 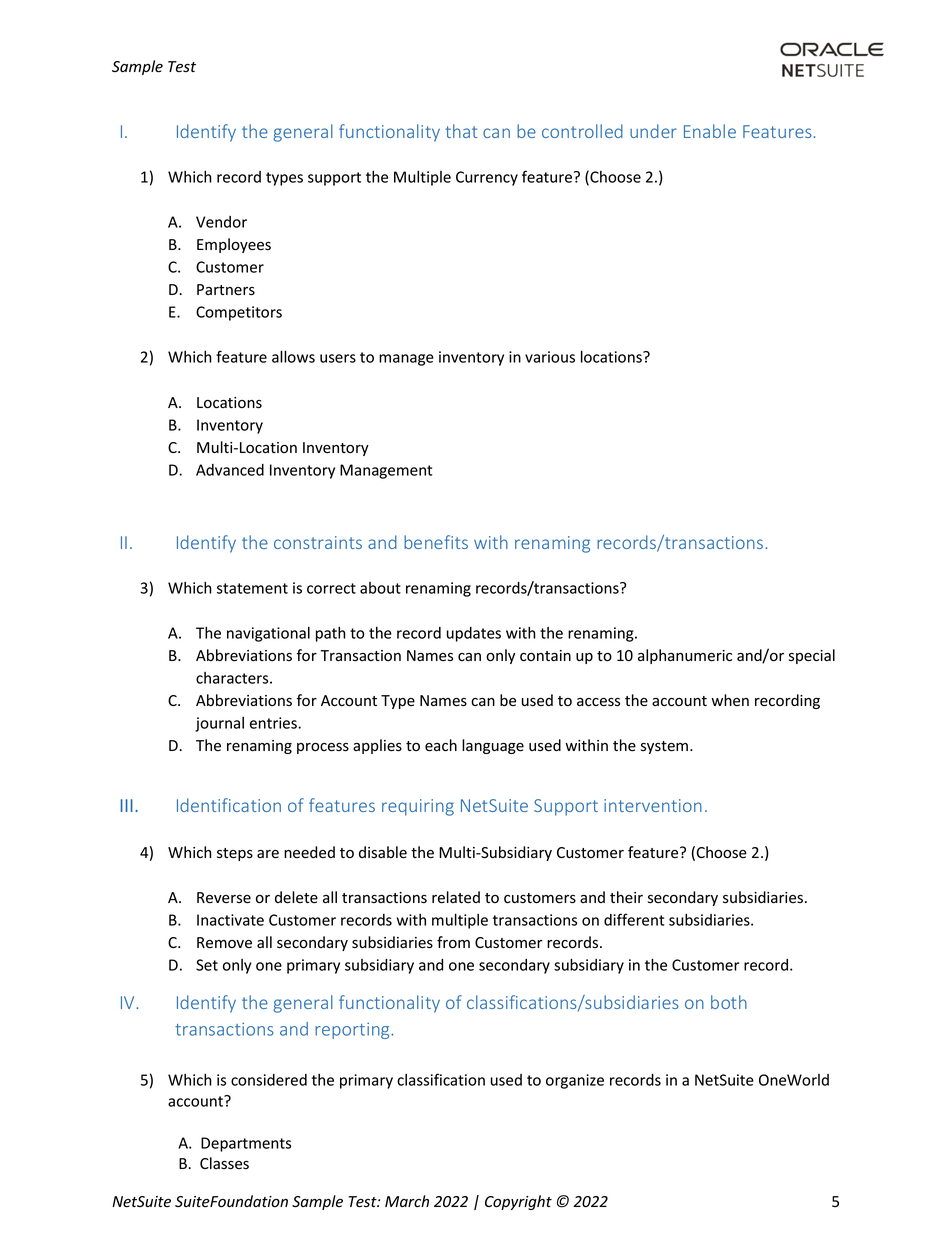 What do you see at coordinates (474, 634) in the screenshot?
I see `updates` at bounding box center [474, 634].
